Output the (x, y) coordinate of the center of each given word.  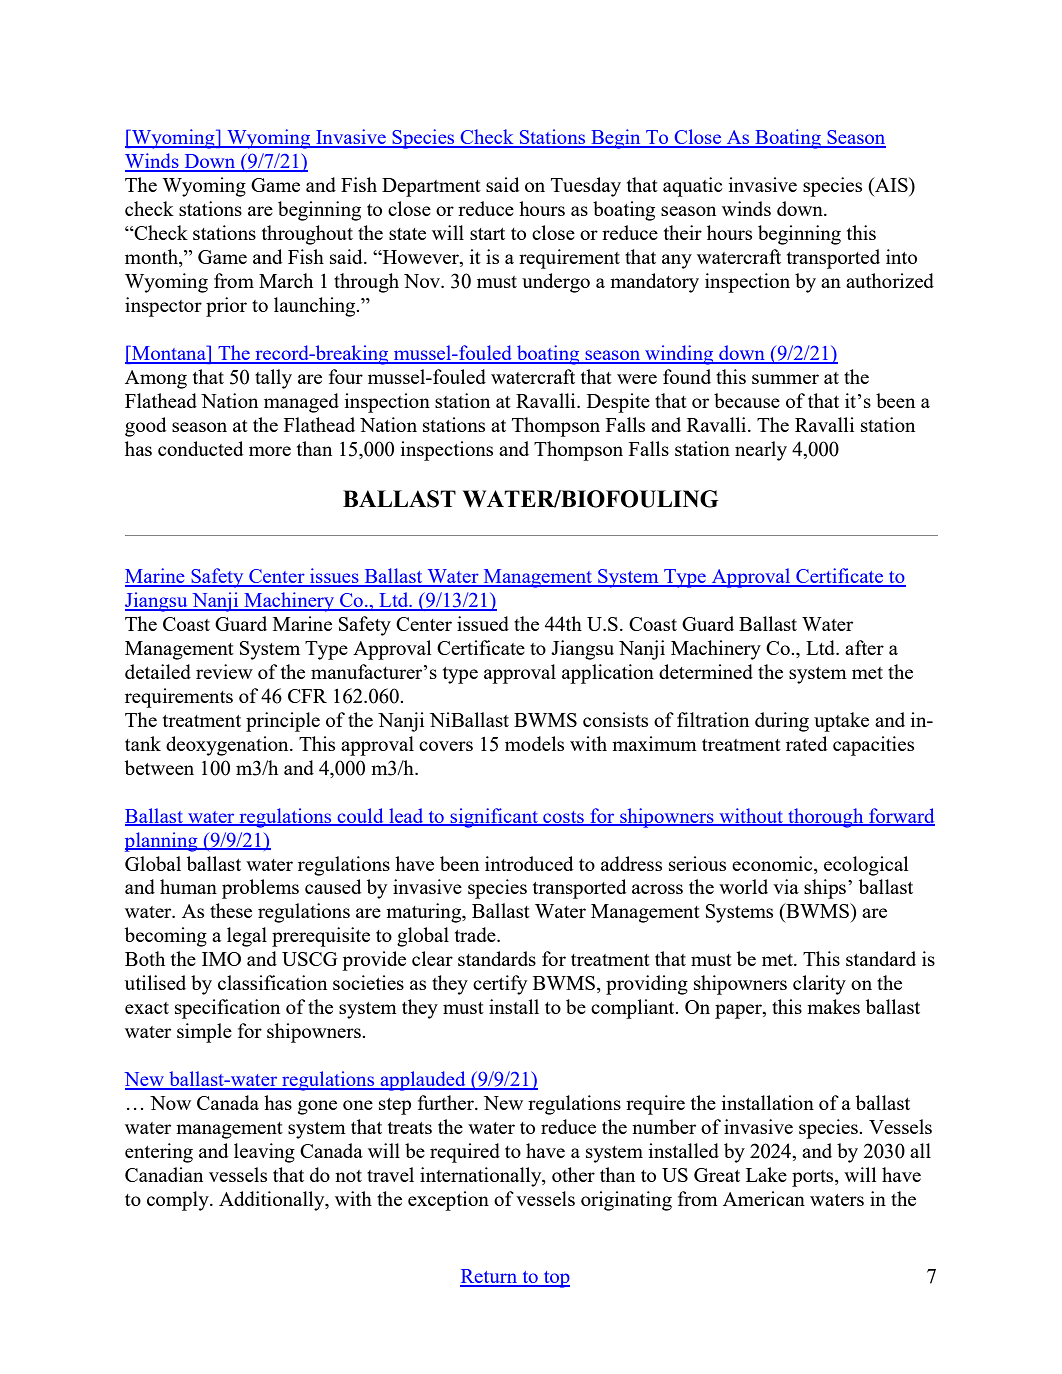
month (152, 258)
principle (283, 722)
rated (806, 743)
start (487, 234)
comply (179, 1201)
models (534, 743)
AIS (891, 184)
